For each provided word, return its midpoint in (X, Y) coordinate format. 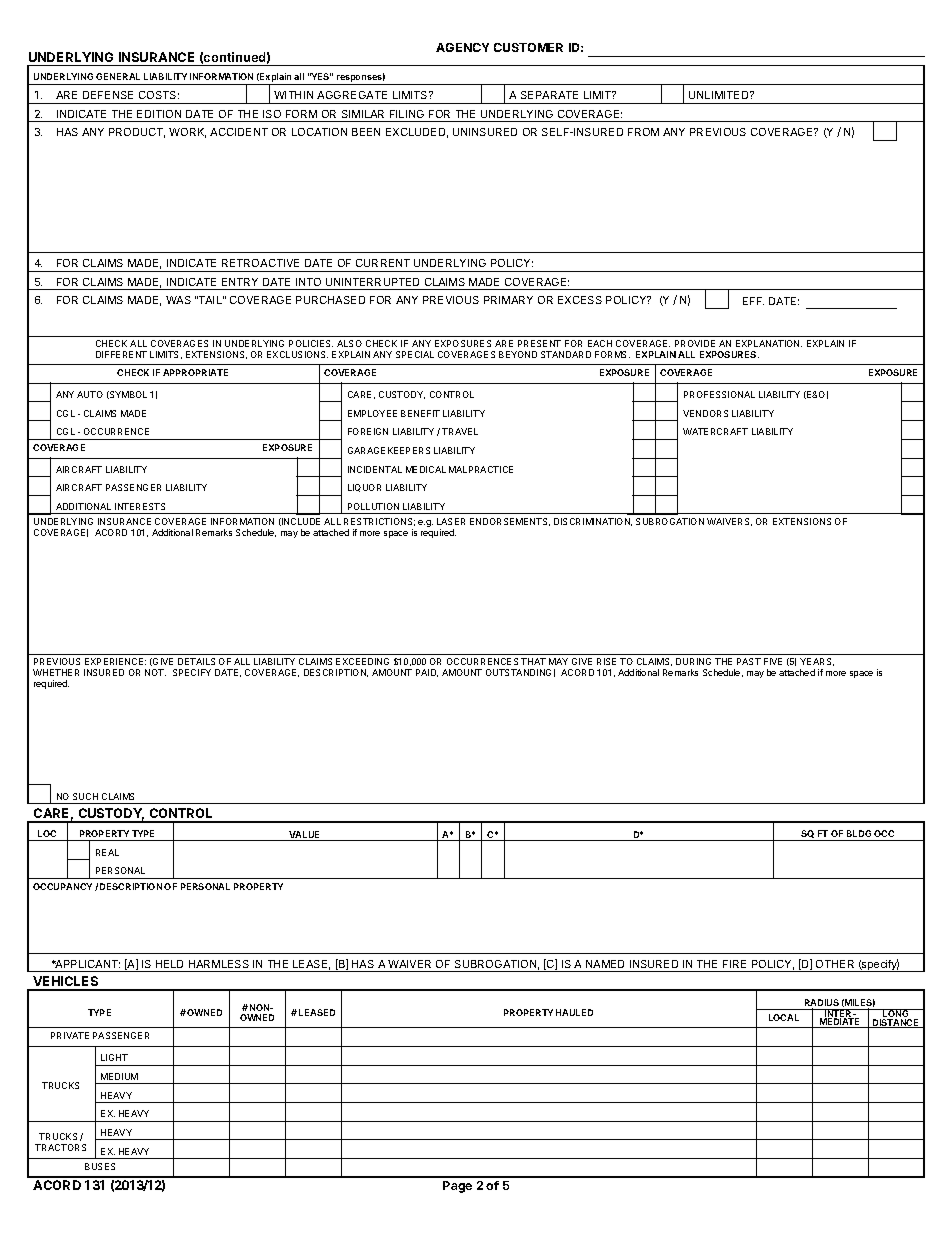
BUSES (100, 1166)
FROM (643, 132)
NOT (155, 672)
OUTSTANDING (518, 672)
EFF (753, 301)
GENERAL (118, 76)
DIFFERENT (121, 354)
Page (457, 1187)
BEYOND (518, 354)
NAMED (605, 964)
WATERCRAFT (715, 431)
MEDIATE (840, 1023)
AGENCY (462, 47)
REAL (107, 852)
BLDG (859, 833)
